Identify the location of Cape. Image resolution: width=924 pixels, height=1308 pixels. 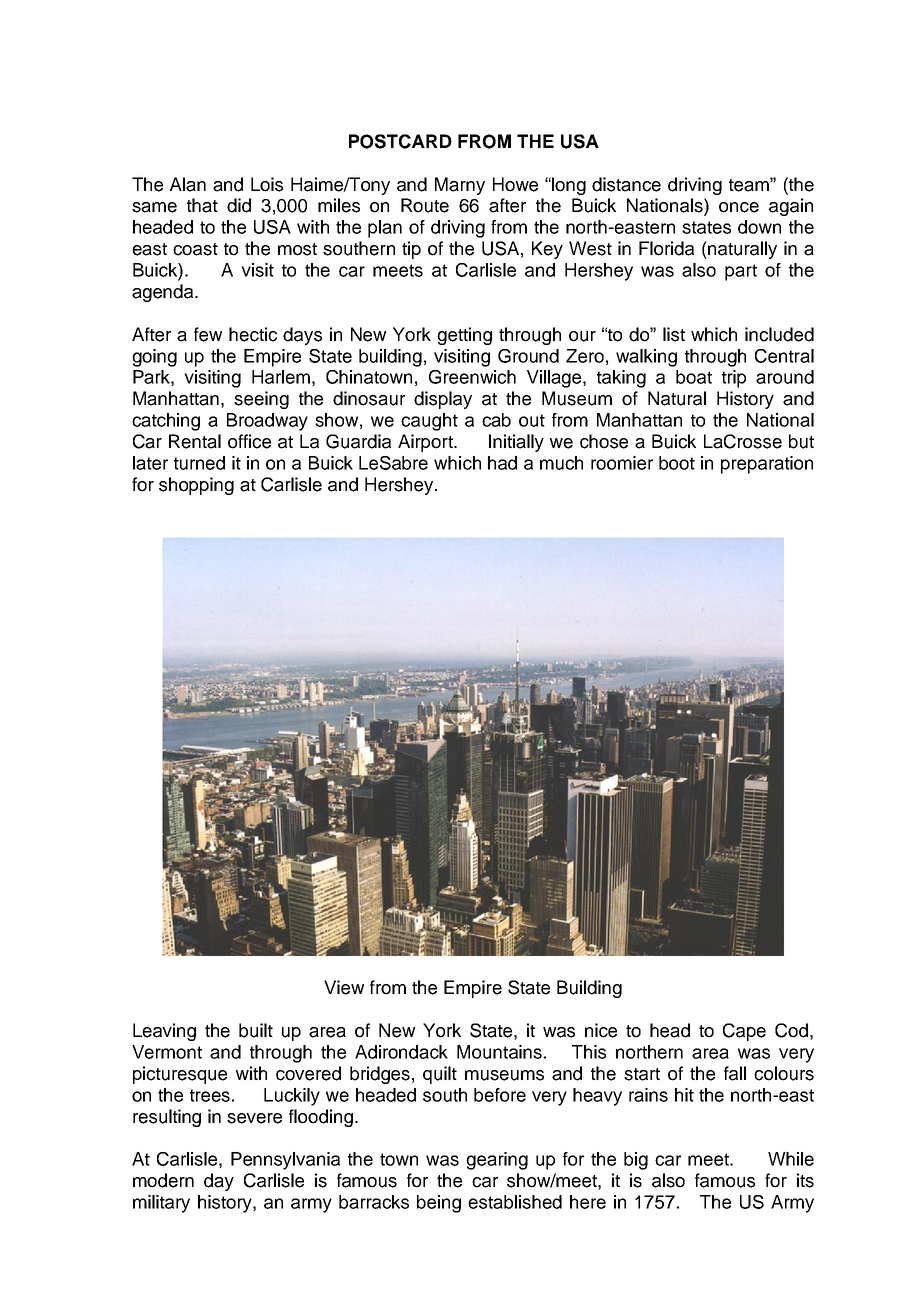
(744, 1032).
